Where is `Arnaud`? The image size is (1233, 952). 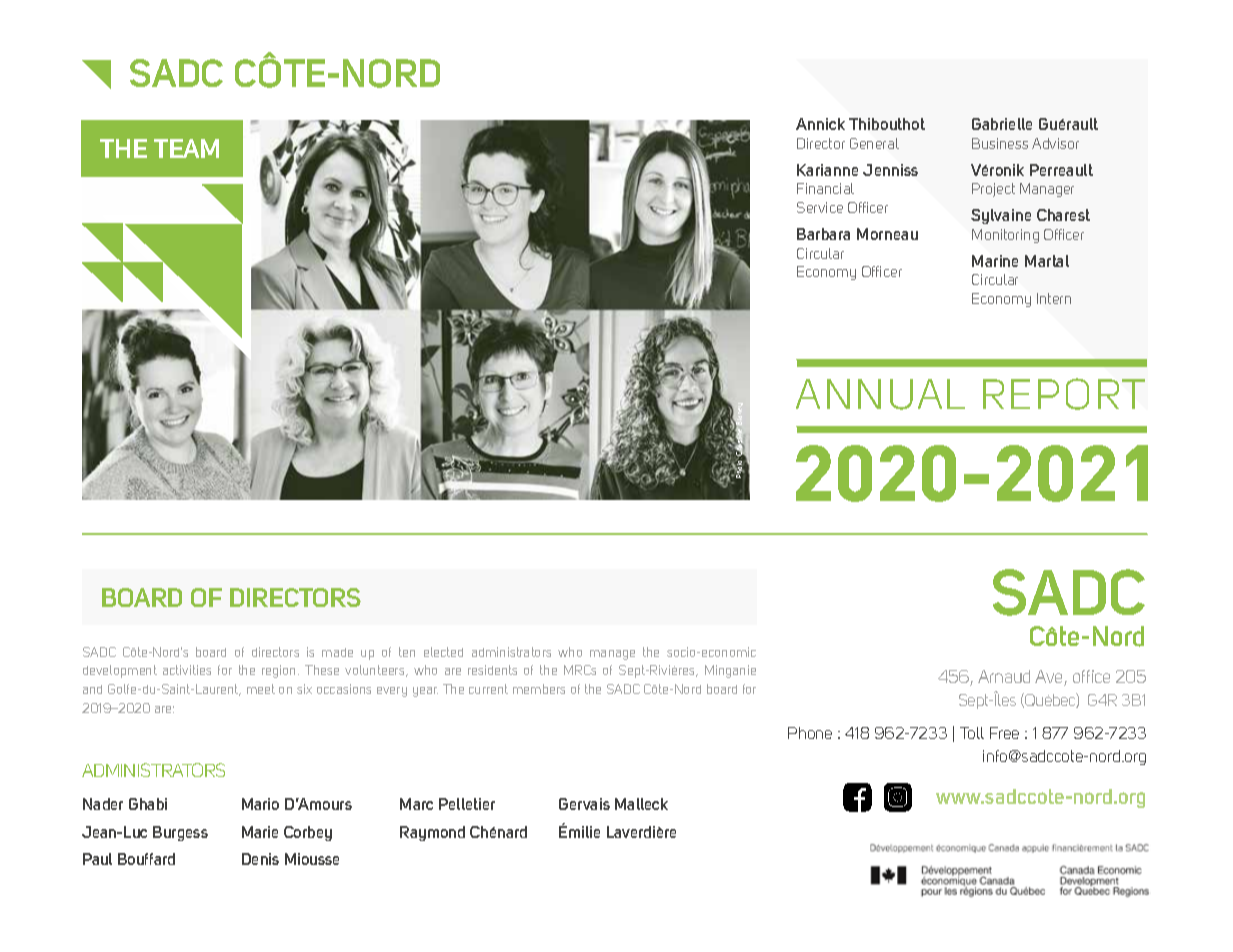
Arnaud is located at coordinates (1004, 676).
